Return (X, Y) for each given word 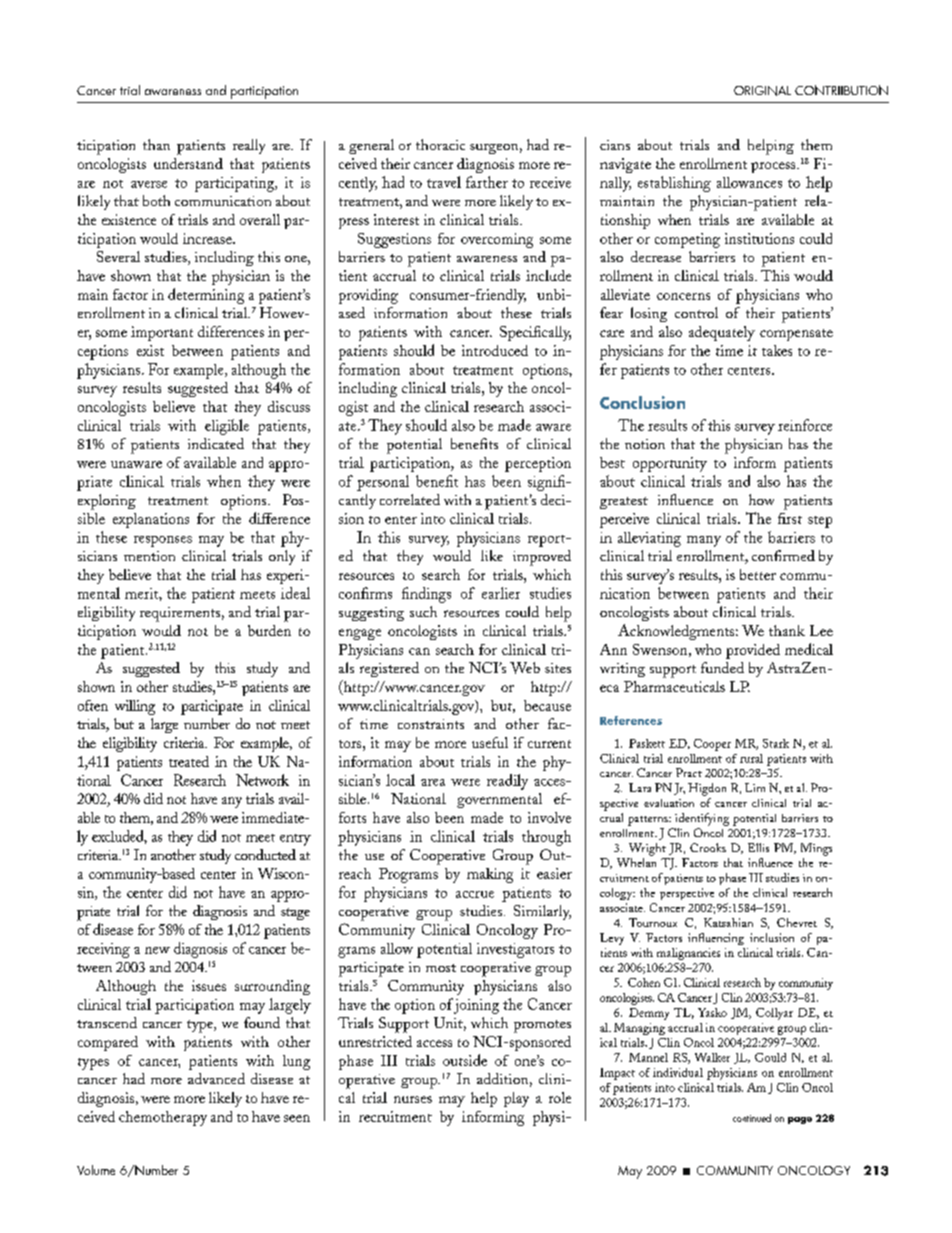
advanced (216, 1078)
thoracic (440, 144)
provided (753, 651)
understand (188, 163)
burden (269, 630)
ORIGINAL (762, 91)
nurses (413, 1099)
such (423, 611)
